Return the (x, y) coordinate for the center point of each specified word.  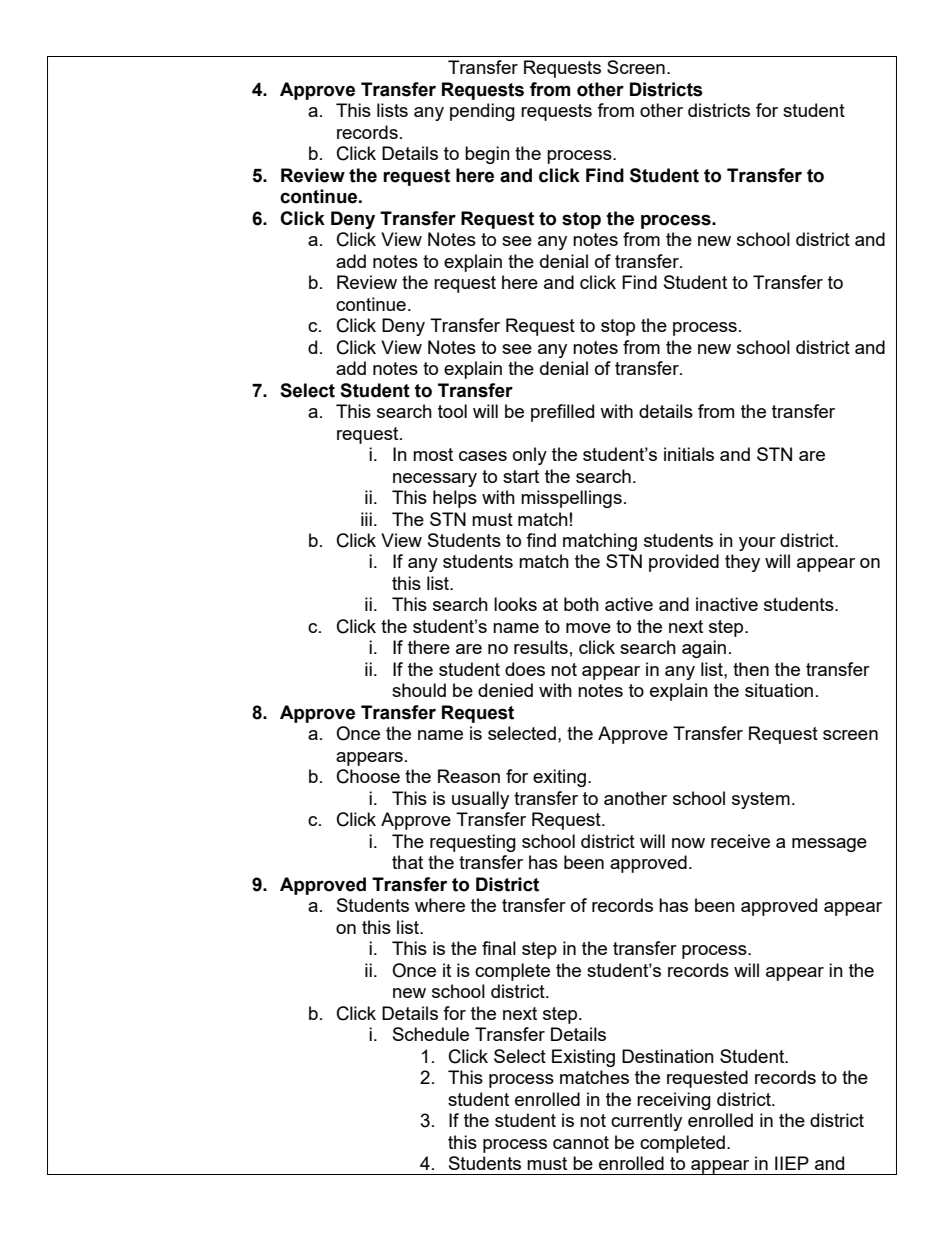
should (419, 690)
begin (487, 155)
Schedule (431, 1034)
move (588, 628)
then (751, 669)
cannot (581, 1142)
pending (482, 112)
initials (689, 454)
